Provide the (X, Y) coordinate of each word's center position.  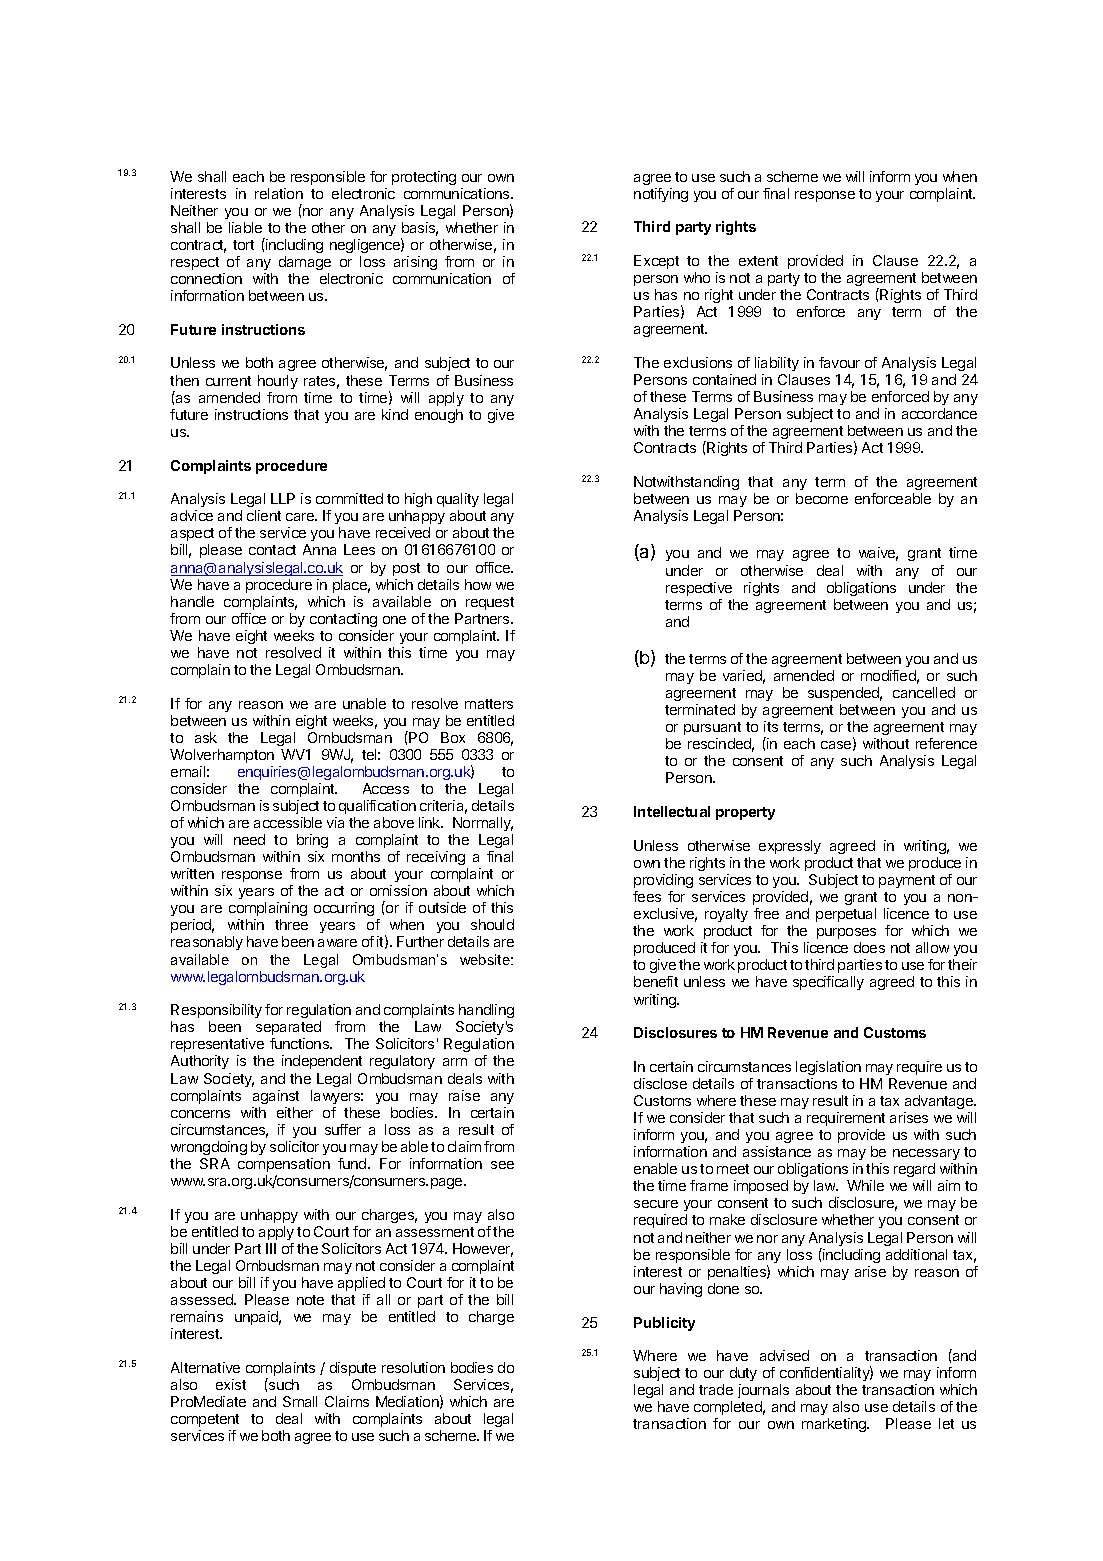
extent (758, 261)
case (837, 746)
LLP (283, 498)
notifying (661, 195)
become (822, 498)
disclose (660, 1083)
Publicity (664, 1324)
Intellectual (672, 811)
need (249, 839)
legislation (828, 1068)
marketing (835, 1425)
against (276, 1097)
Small (300, 1401)
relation (279, 193)
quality (458, 500)
